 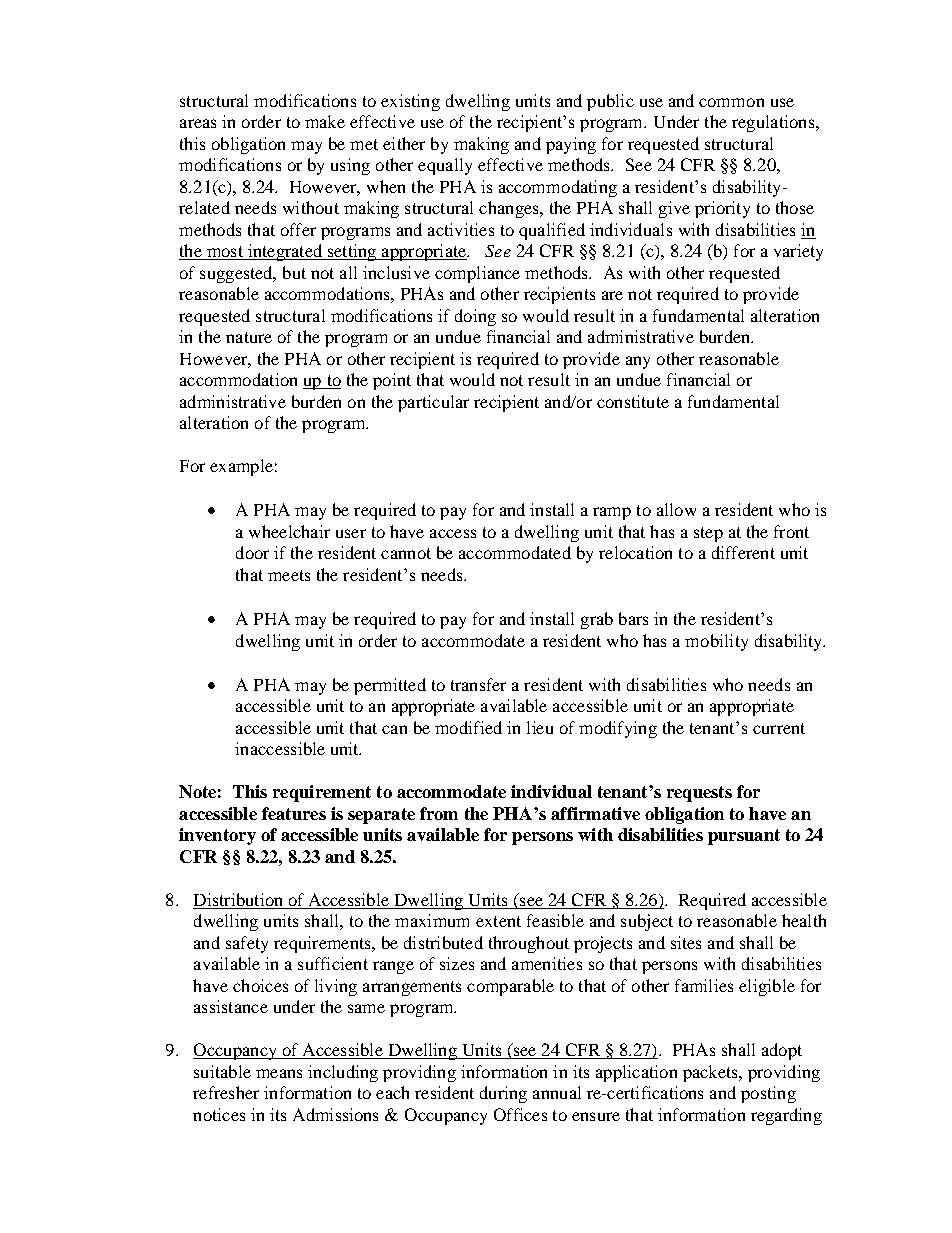 I want to click on mobility, so click(x=716, y=642).
